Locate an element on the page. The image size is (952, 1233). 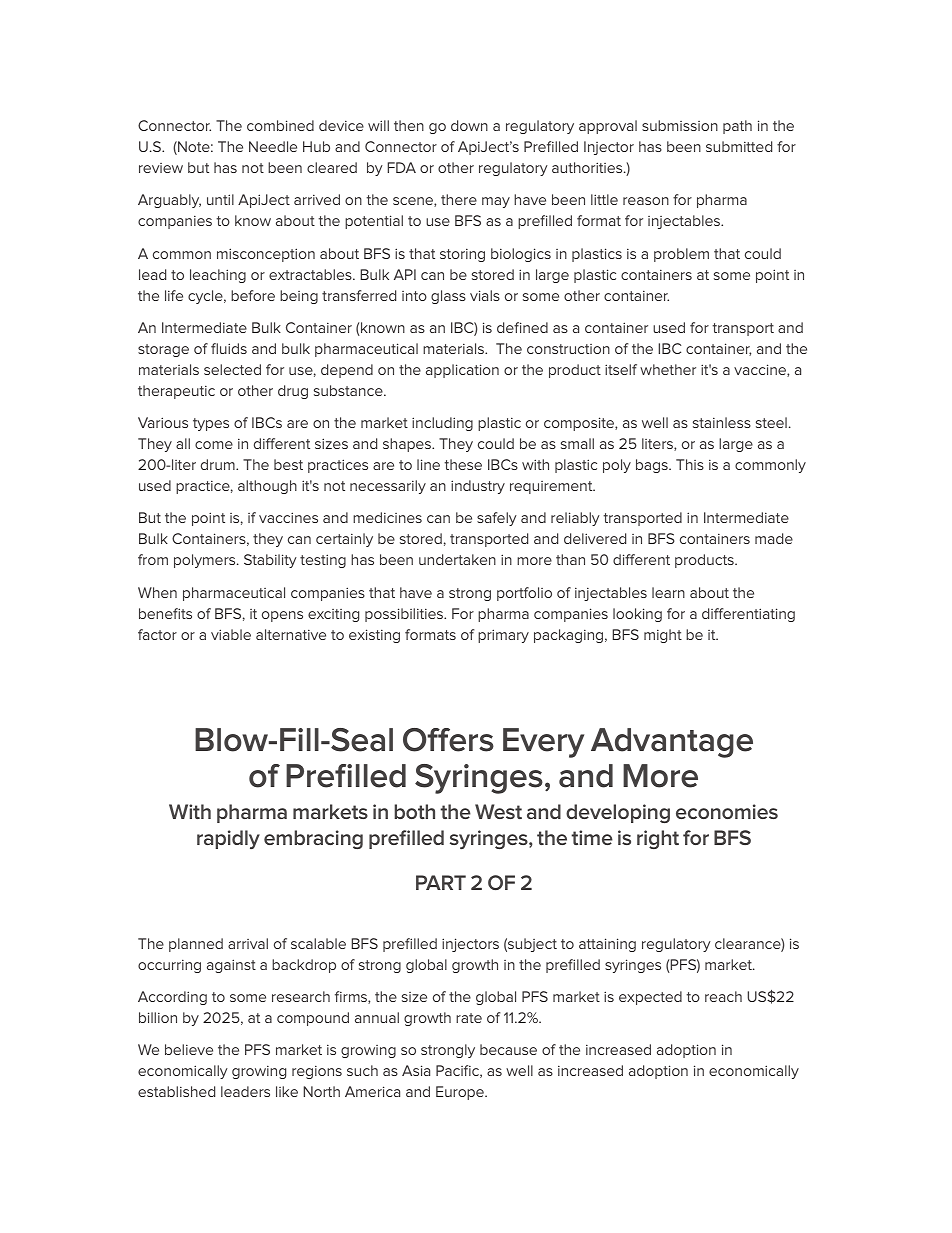
application is located at coordinates (462, 371).
